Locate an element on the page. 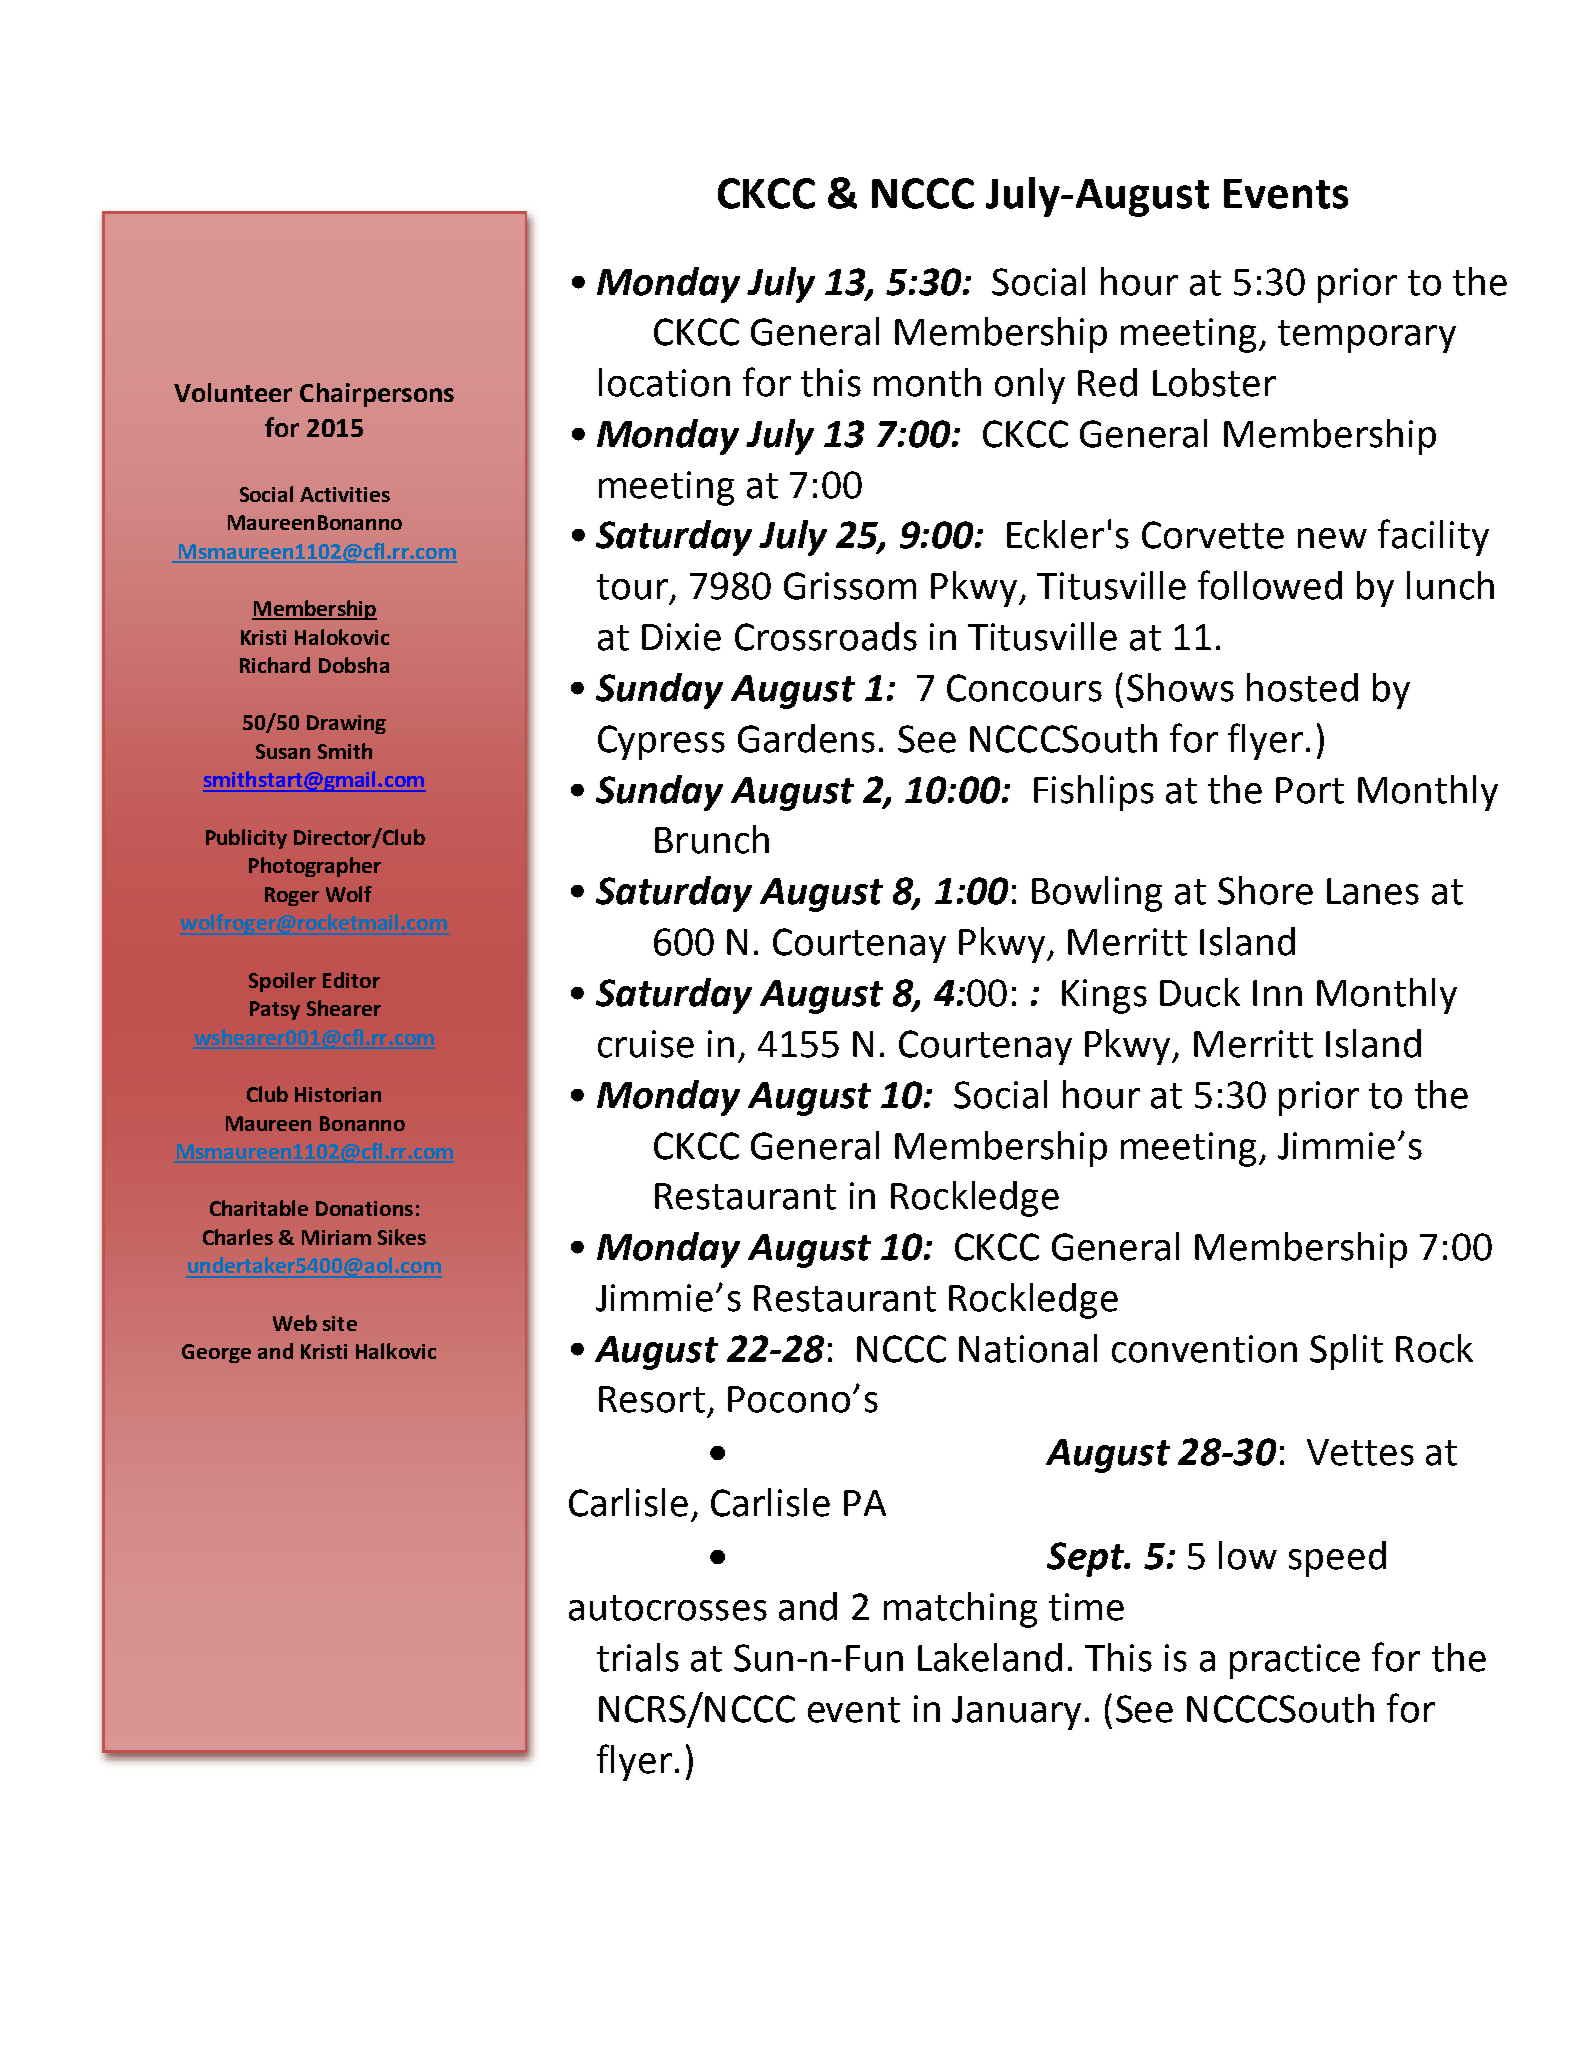  Gardens is located at coordinates (806, 738).
